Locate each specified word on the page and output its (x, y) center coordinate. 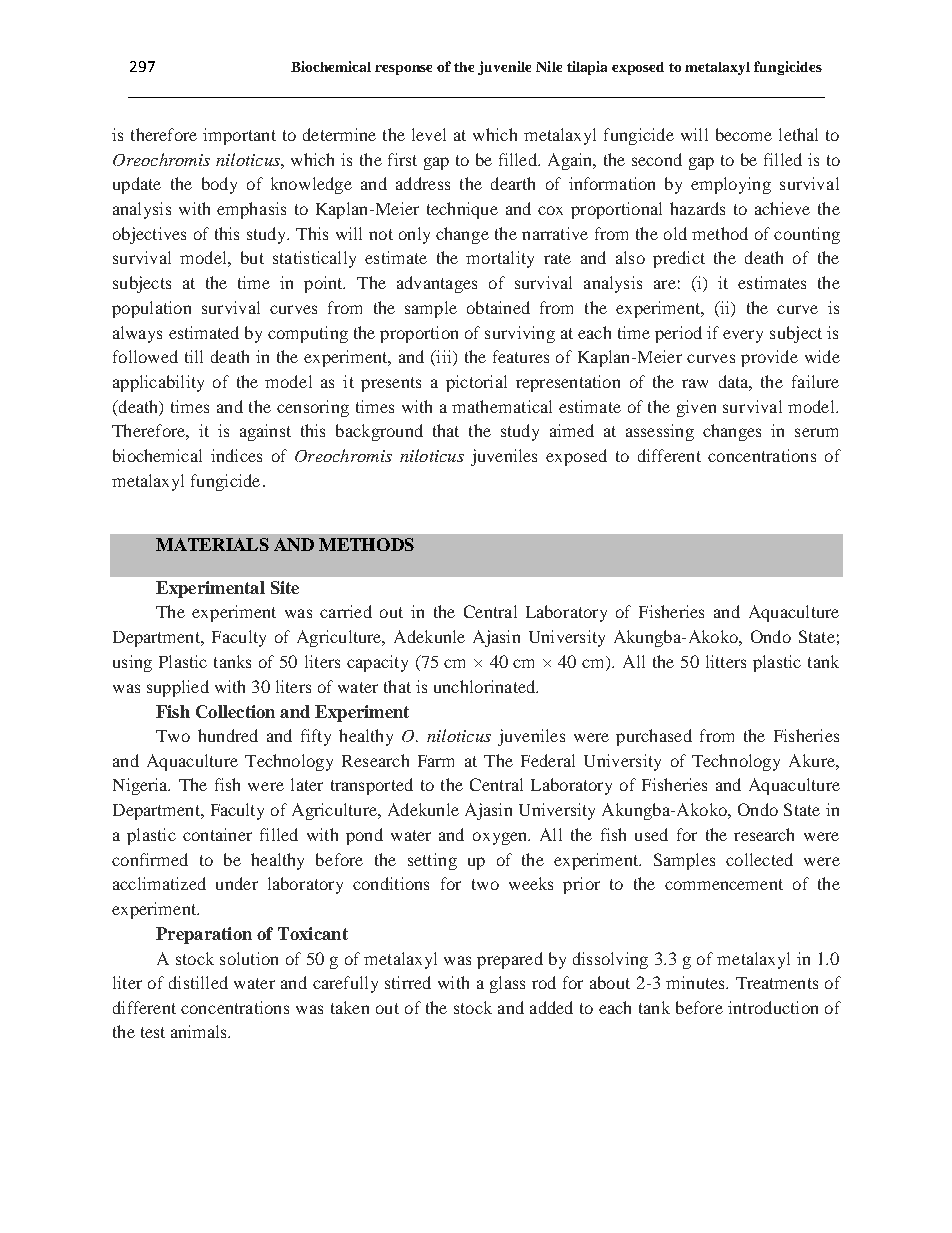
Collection (235, 711)
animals (200, 1031)
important (239, 136)
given (696, 408)
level (429, 134)
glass (507, 984)
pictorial (476, 383)
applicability (158, 383)
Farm (436, 761)
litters (726, 661)
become (744, 134)
